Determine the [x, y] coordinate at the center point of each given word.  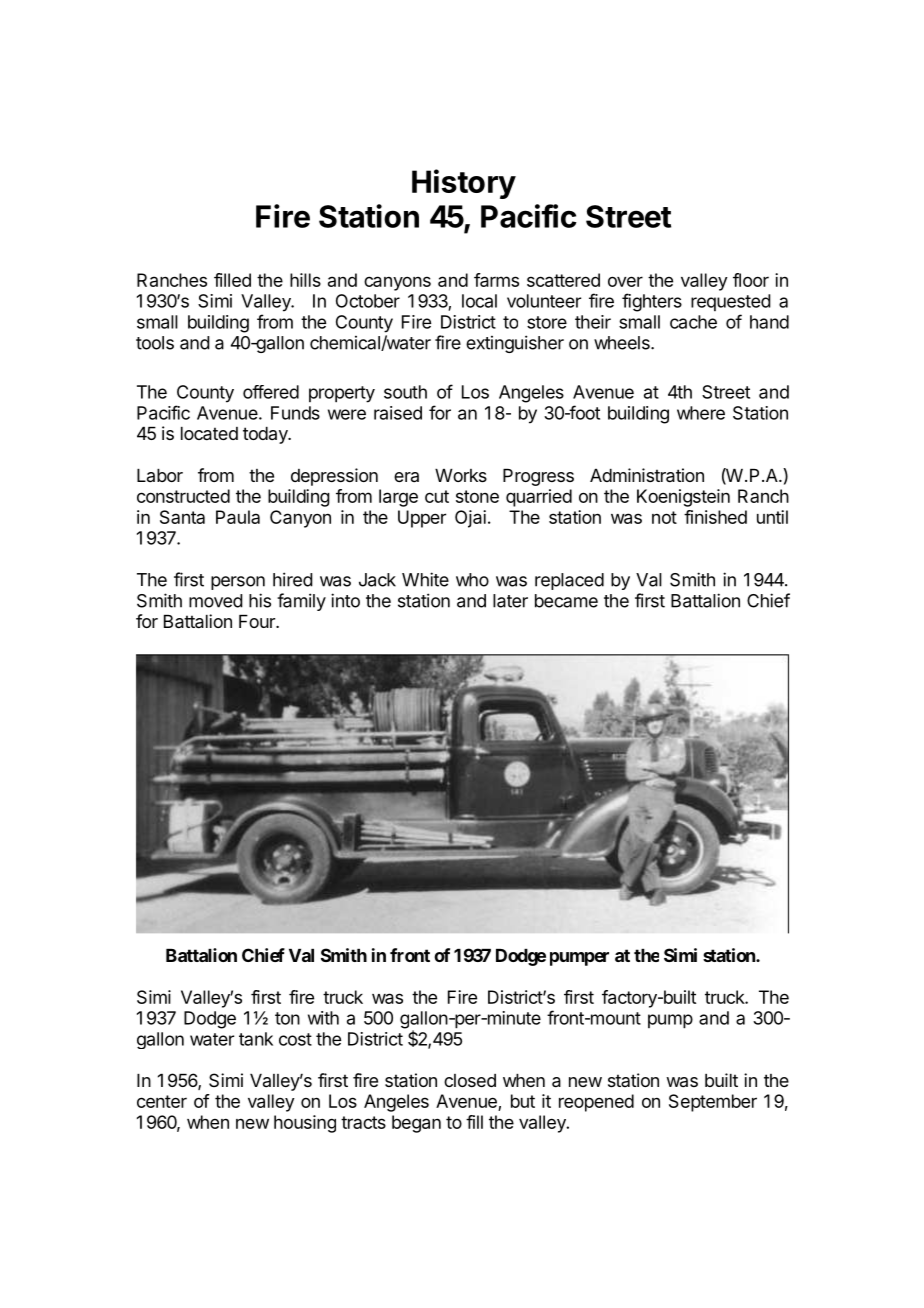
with [323, 1018]
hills [305, 280]
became [566, 601]
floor [751, 280]
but [523, 1101]
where [701, 413]
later [510, 601]
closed [470, 1080]
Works [461, 475]
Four [258, 621]
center [162, 1101]
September [713, 1103]
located [209, 434]
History [464, 184]
